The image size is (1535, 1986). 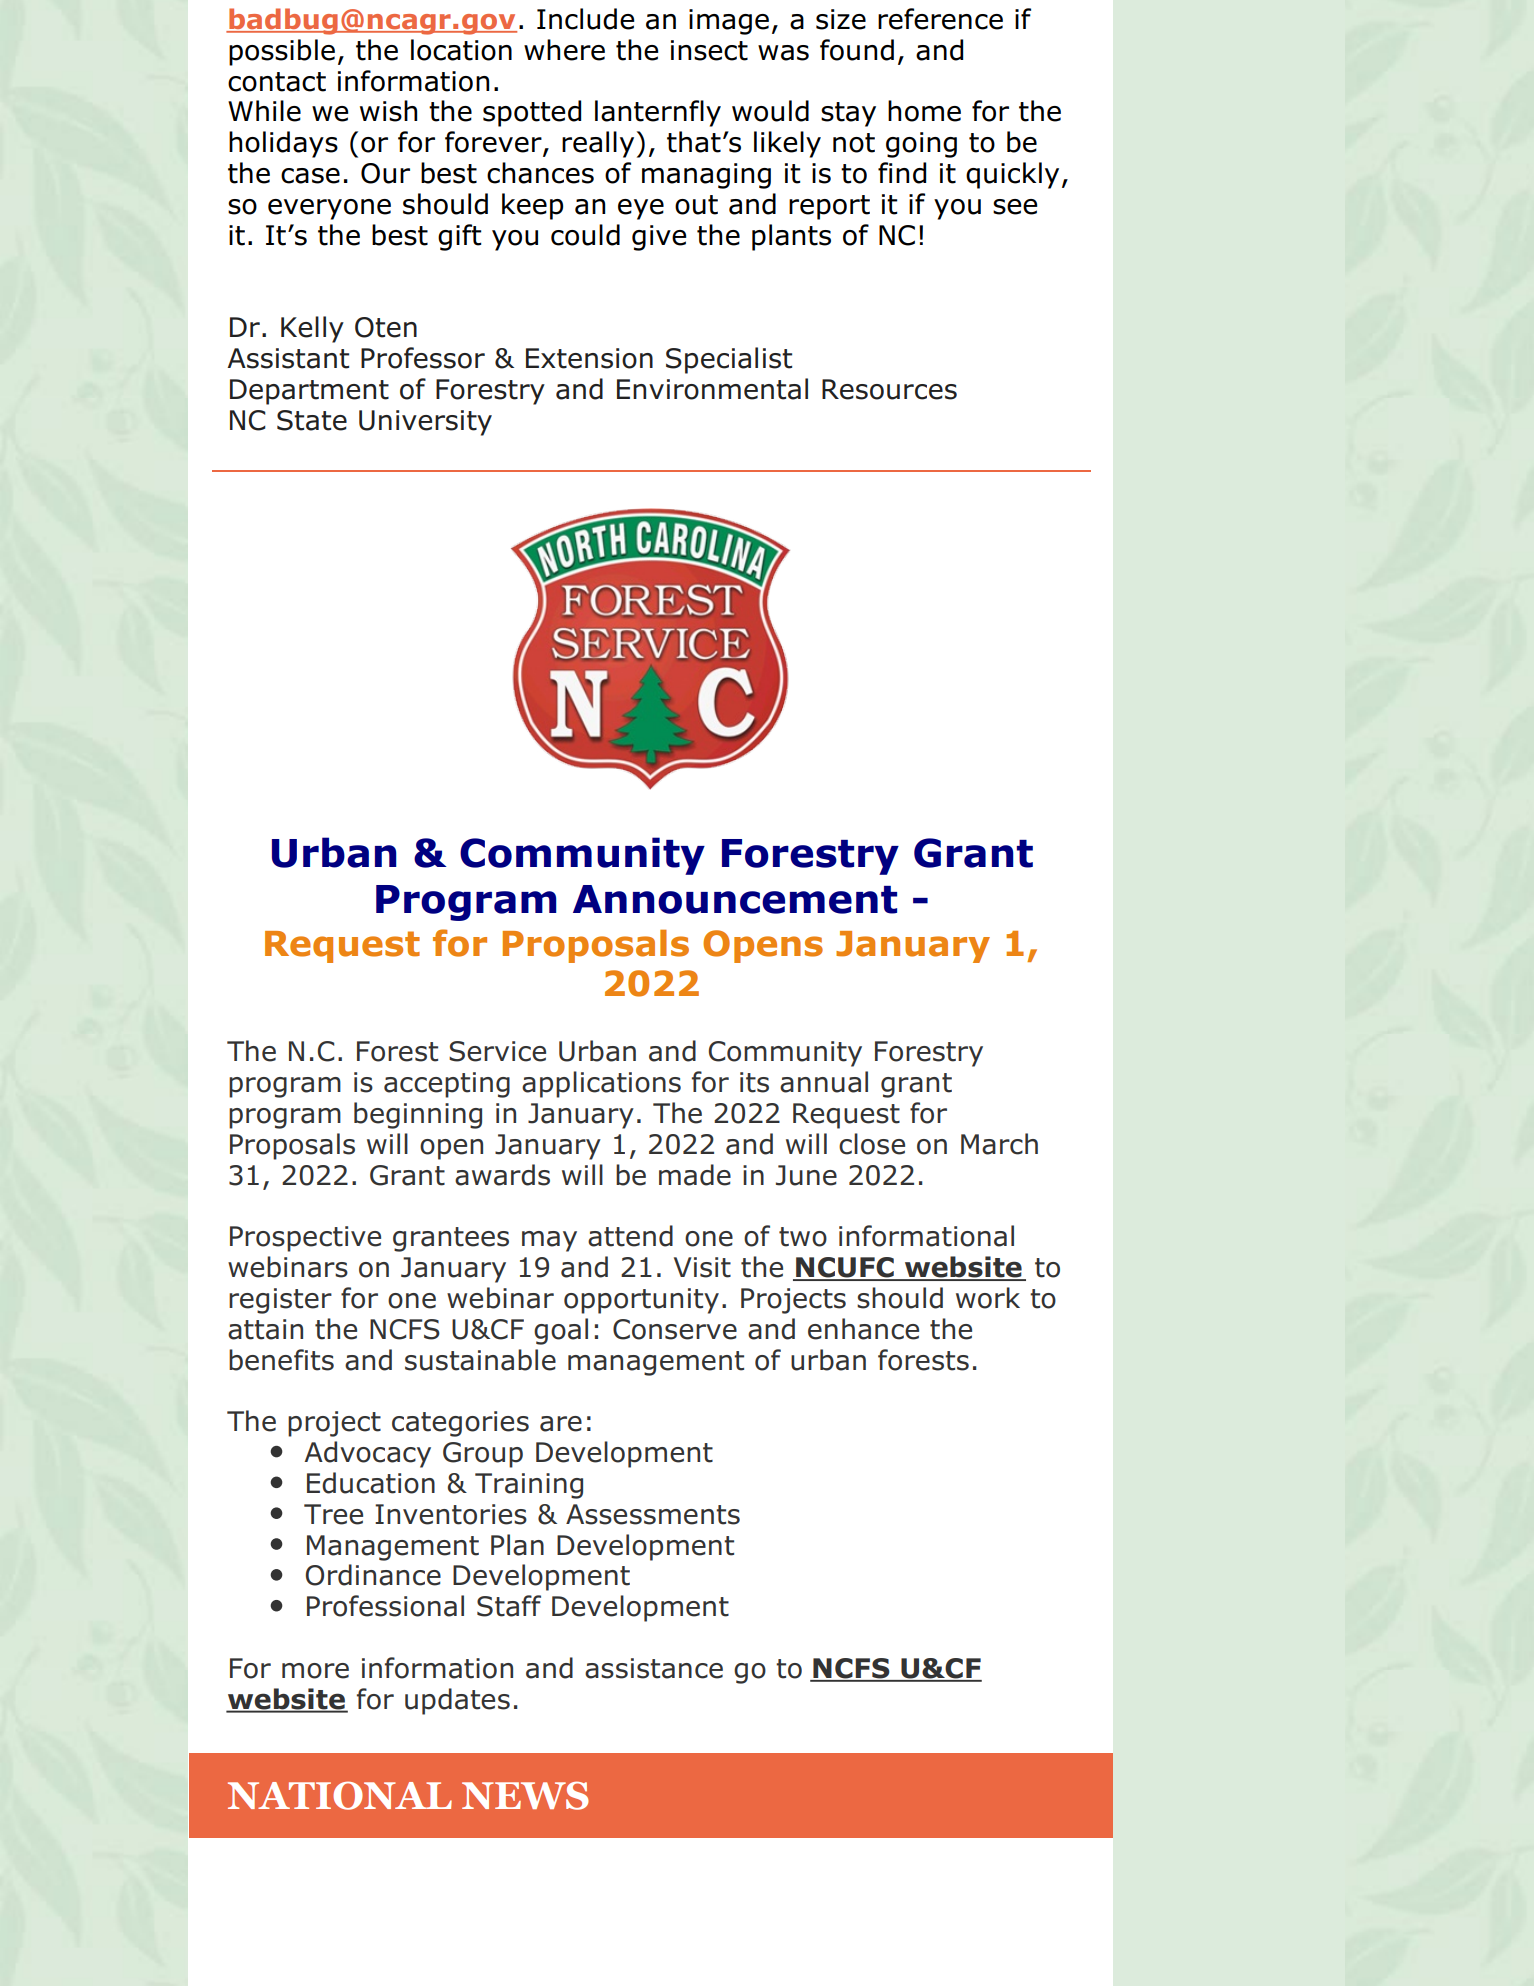 I want to click on Include, so click(x=586, y=19).
